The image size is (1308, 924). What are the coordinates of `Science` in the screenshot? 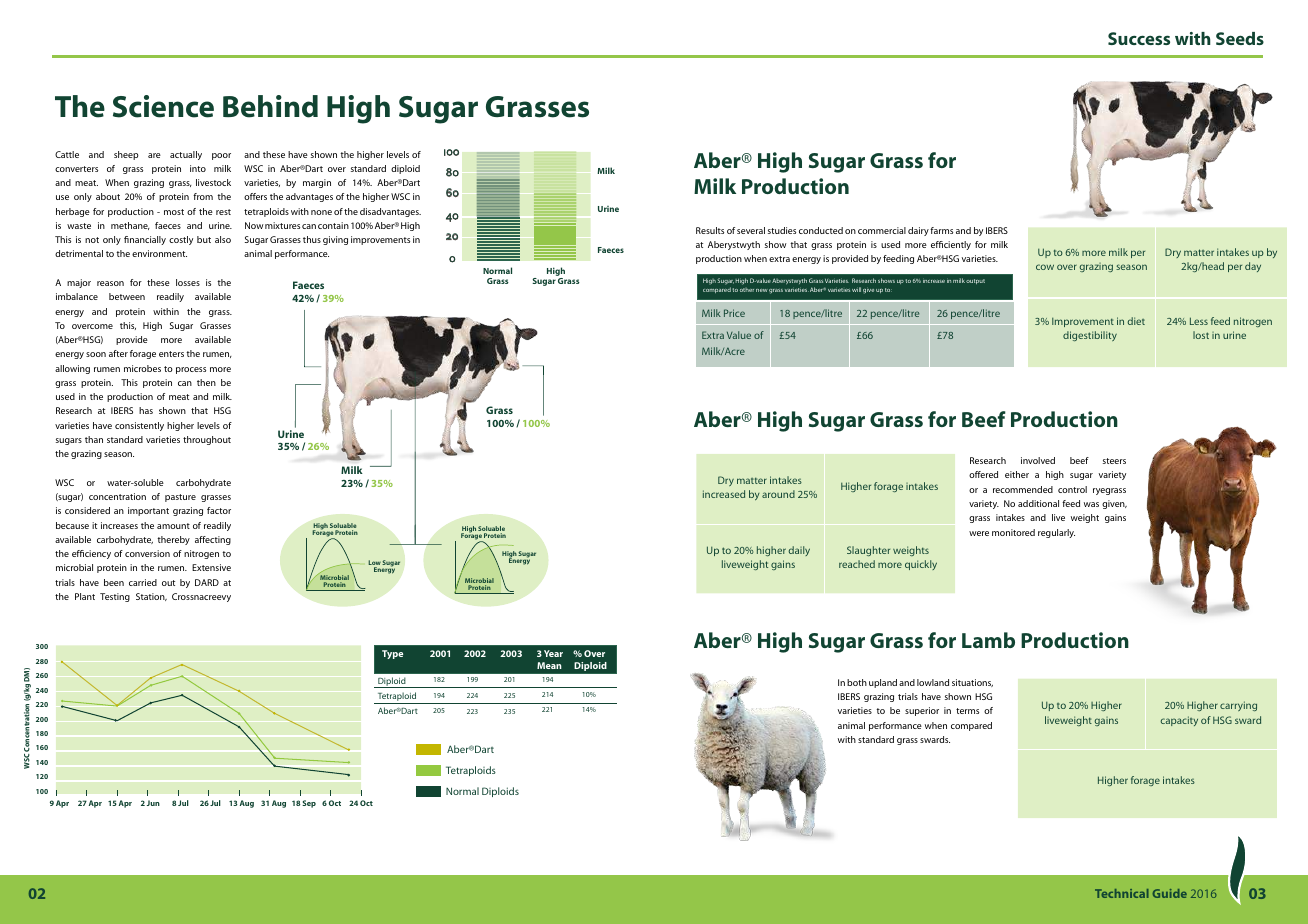 It's located at (163, 106).
